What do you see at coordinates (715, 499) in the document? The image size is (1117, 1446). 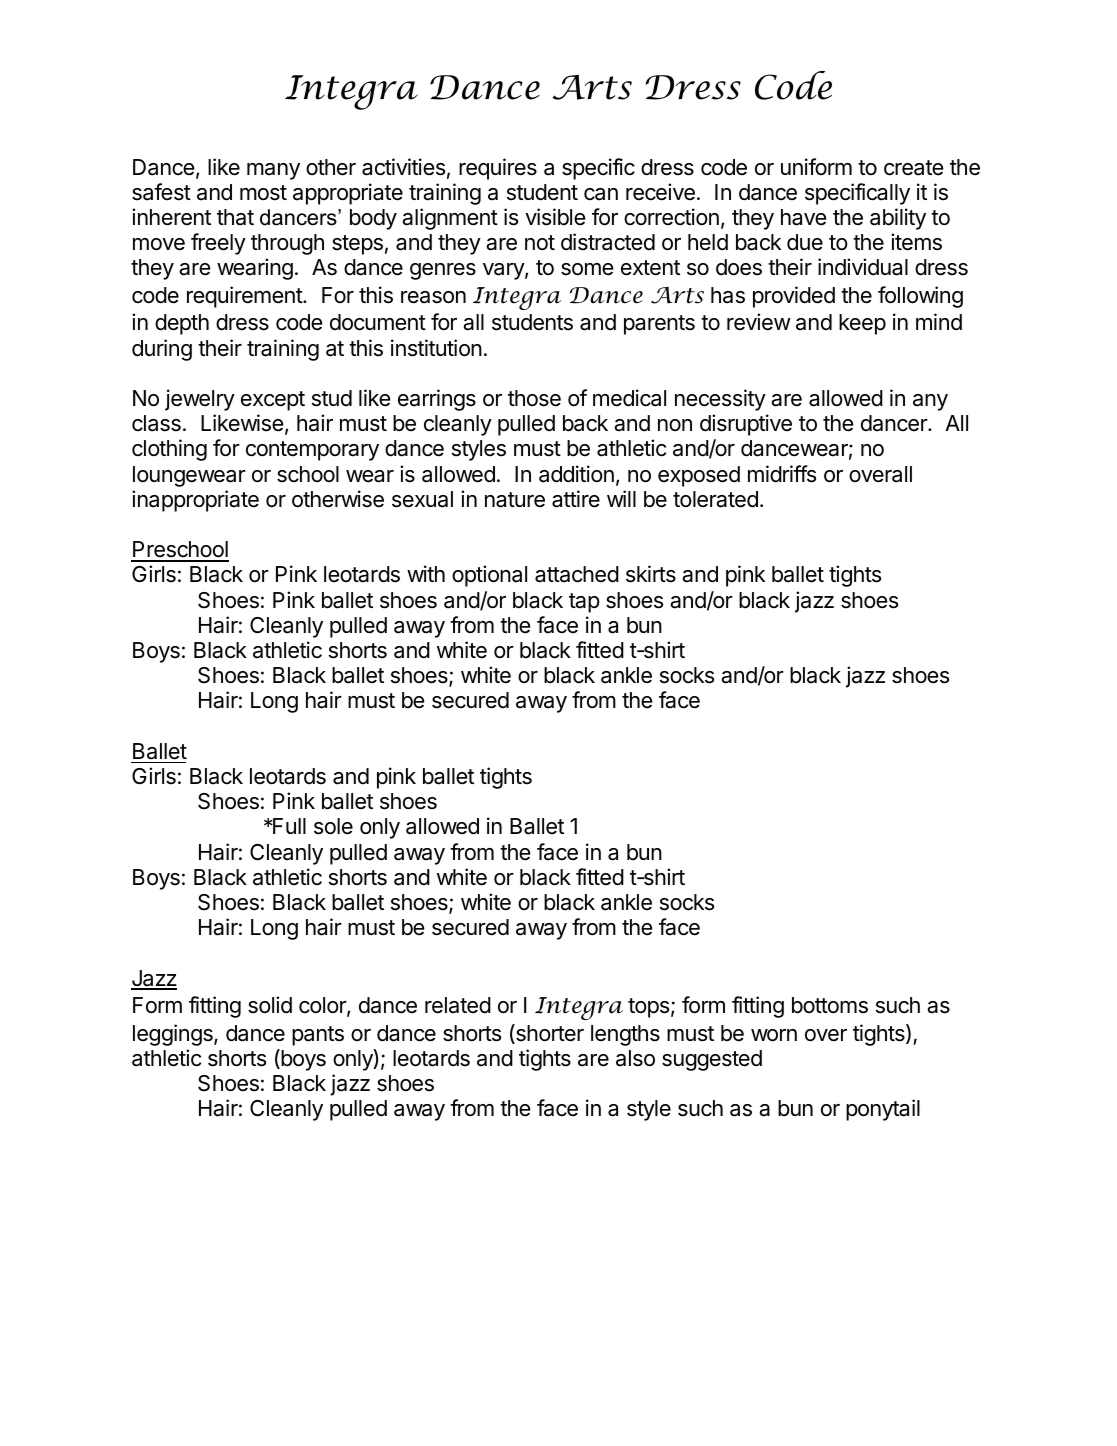 I see `tolerated` at bounding box center [715, 499].
